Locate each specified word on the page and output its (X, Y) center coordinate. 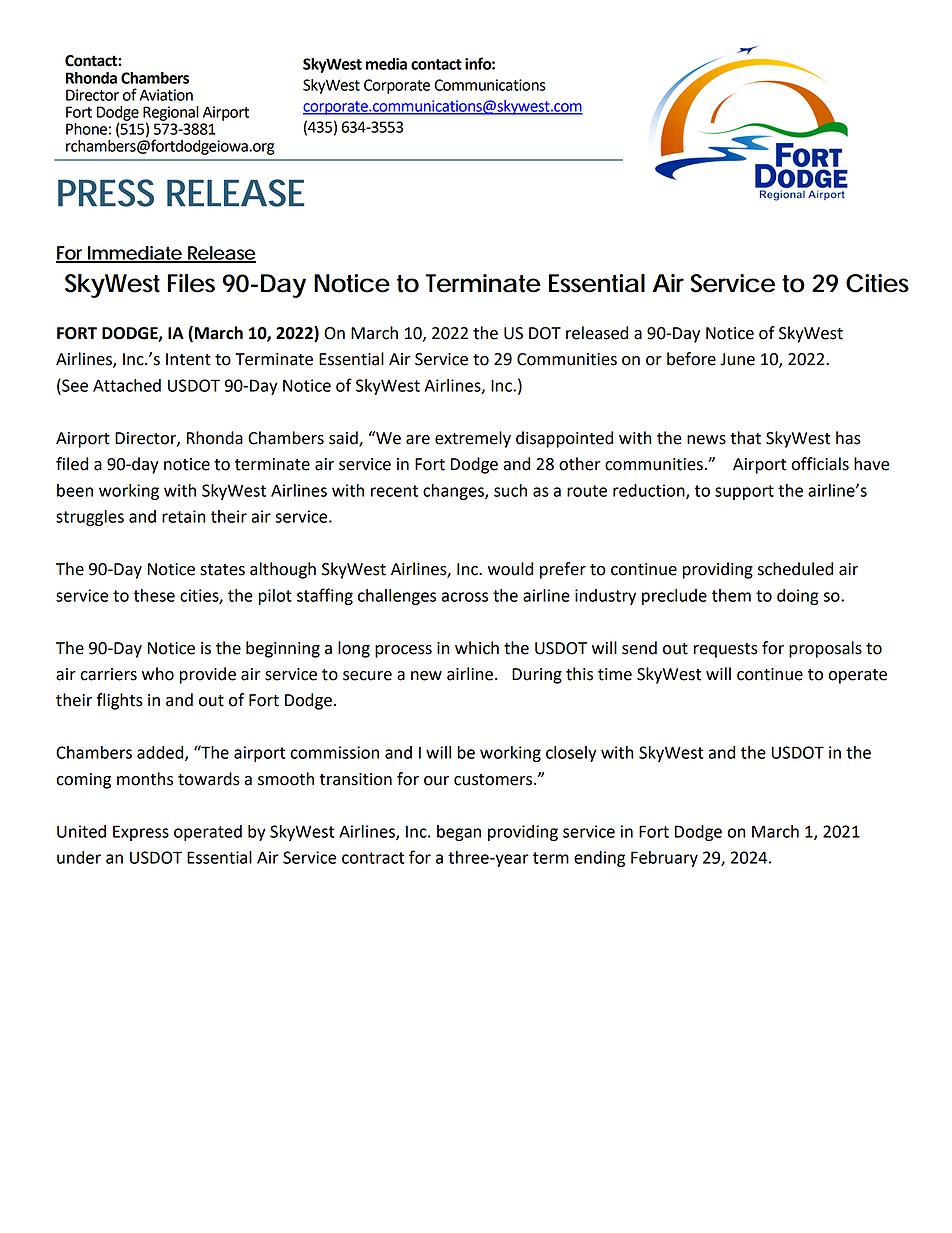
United (81, 831)
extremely (473, 439)
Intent (188, 359)
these (154, 595)
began (459, 833)
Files (191, 283)
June (737, 359)
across (465, 597)
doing (798, 597)
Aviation (166, 95)
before (691, 359)
